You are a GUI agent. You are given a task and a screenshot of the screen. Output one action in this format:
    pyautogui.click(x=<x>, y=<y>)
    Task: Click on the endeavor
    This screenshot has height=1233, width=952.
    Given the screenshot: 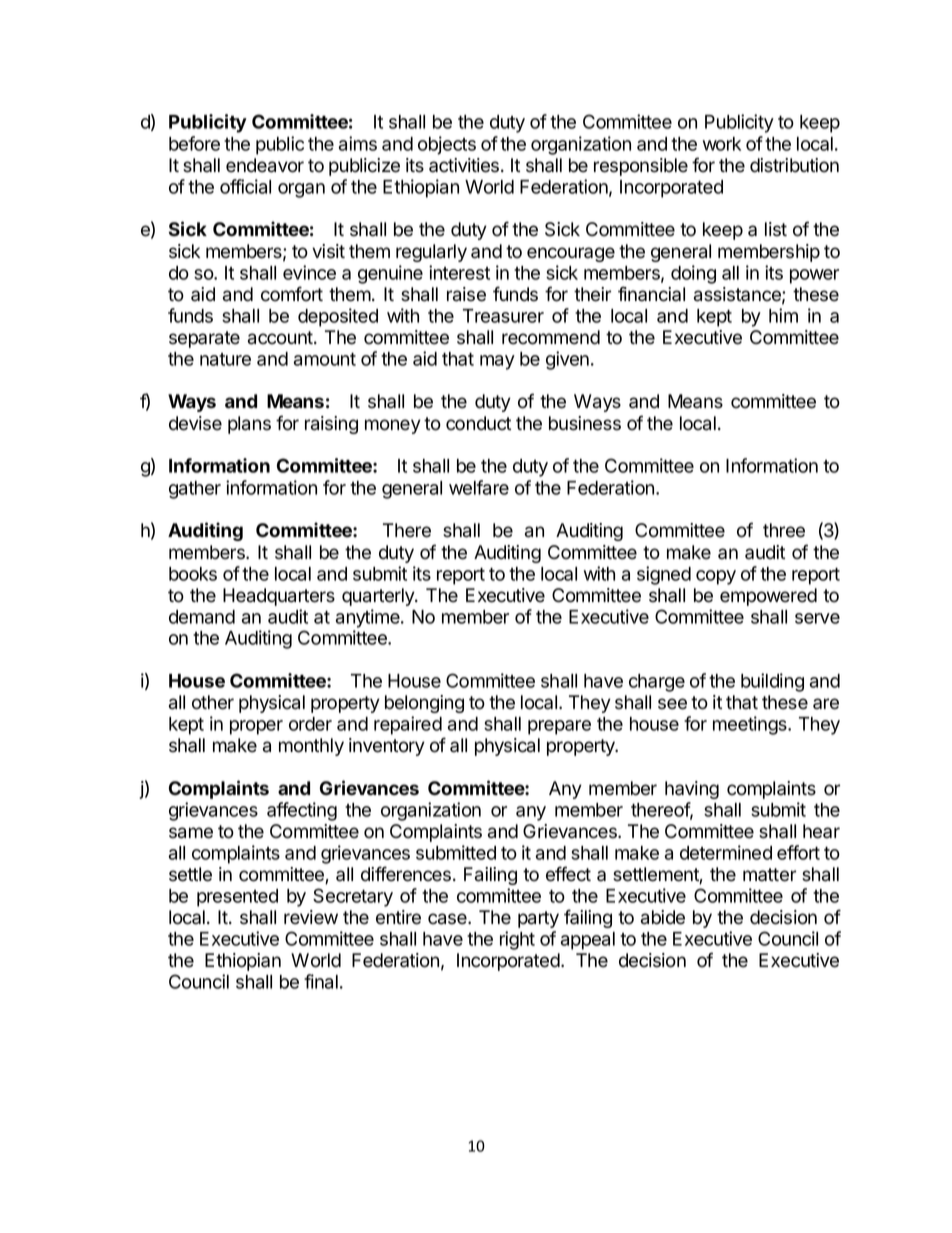 What is the action you would take?
    pyautogui.click(x=265, y=165)
